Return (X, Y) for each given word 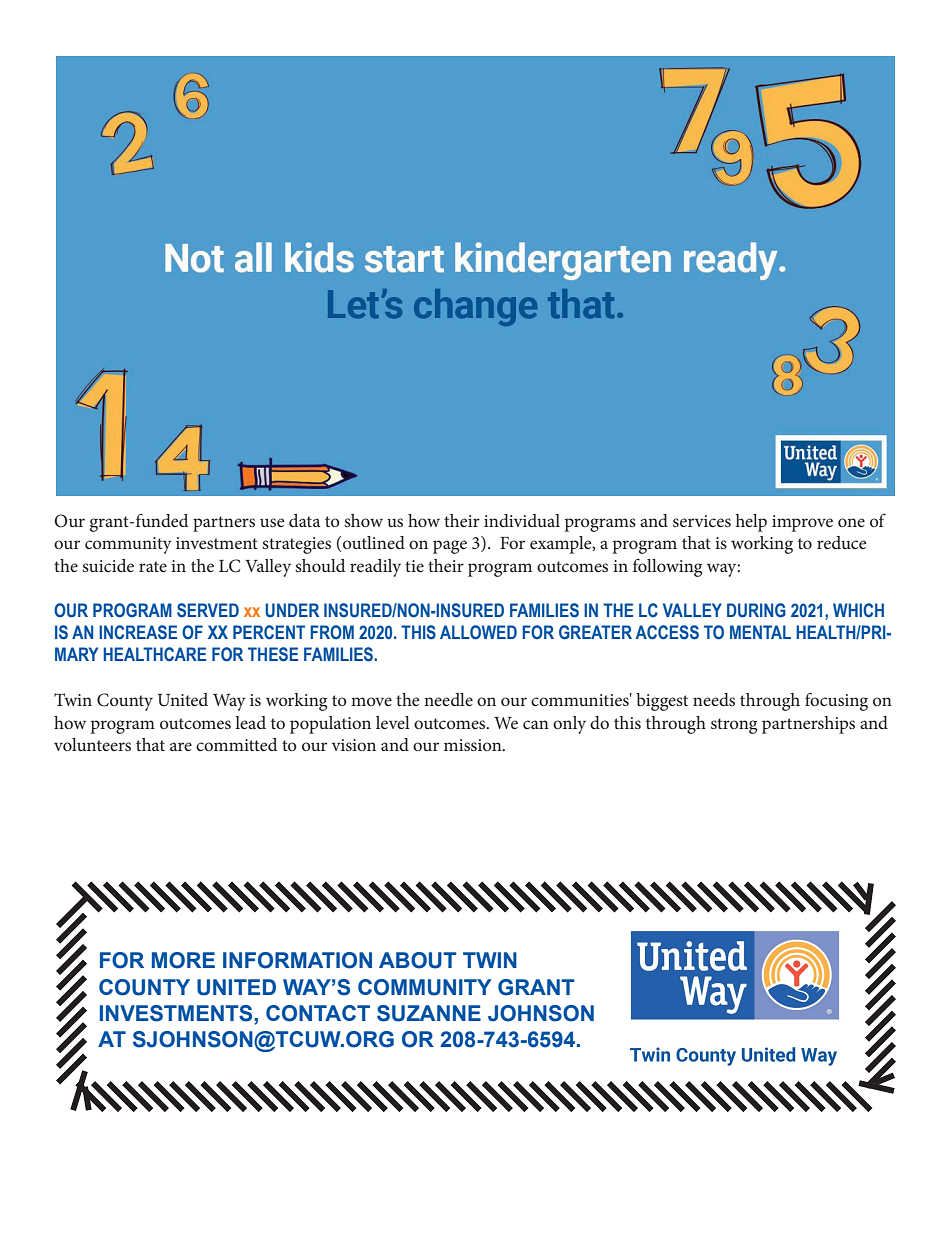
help (751, 523)
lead (250, 722)
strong (734, 726)
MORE (183, 960)
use (272, 522)
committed (236, 744)
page (450, 547)
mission (474, 745)
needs (714, 699)
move (371, 701)
